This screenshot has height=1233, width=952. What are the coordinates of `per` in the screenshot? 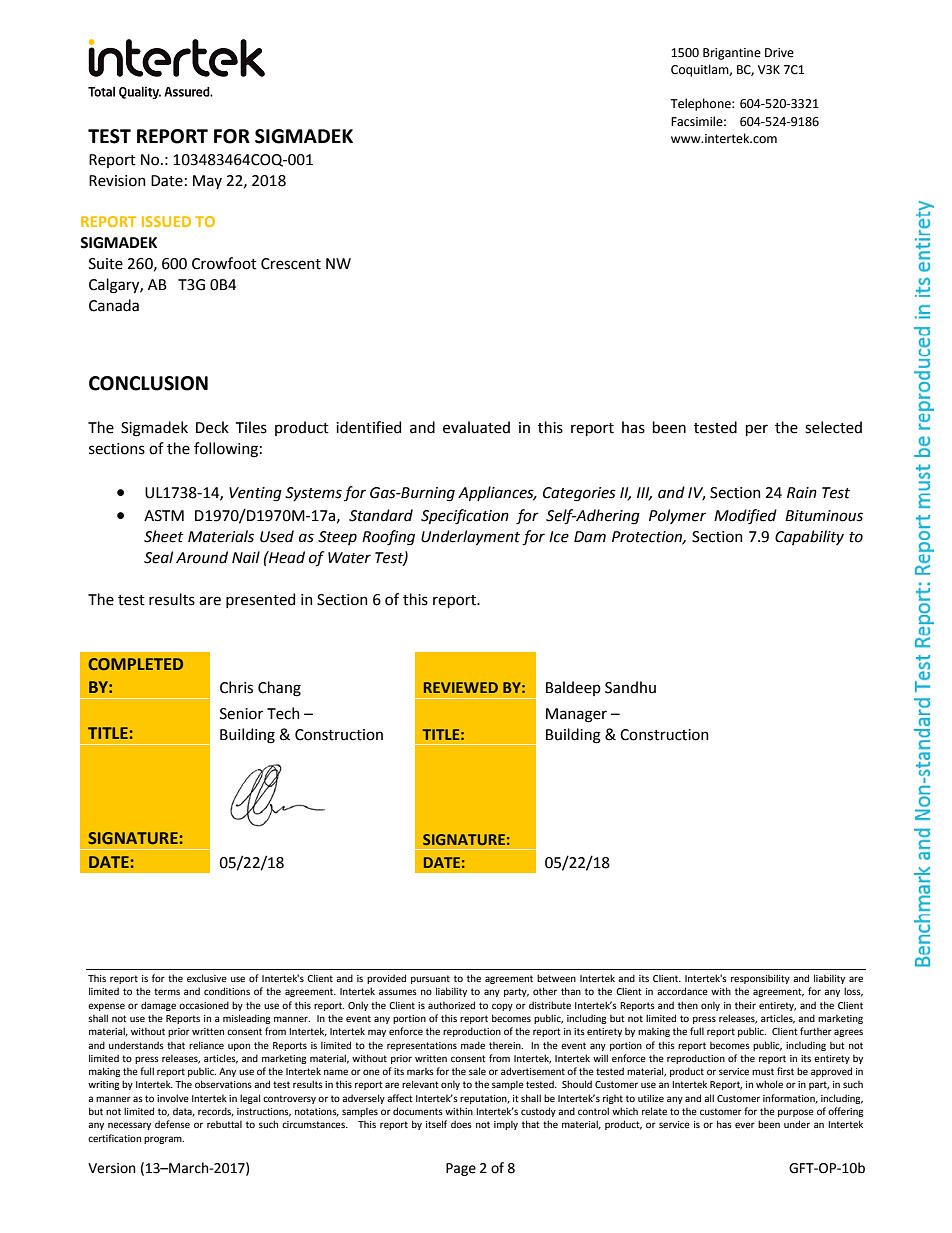 It's located at (757, 430).
